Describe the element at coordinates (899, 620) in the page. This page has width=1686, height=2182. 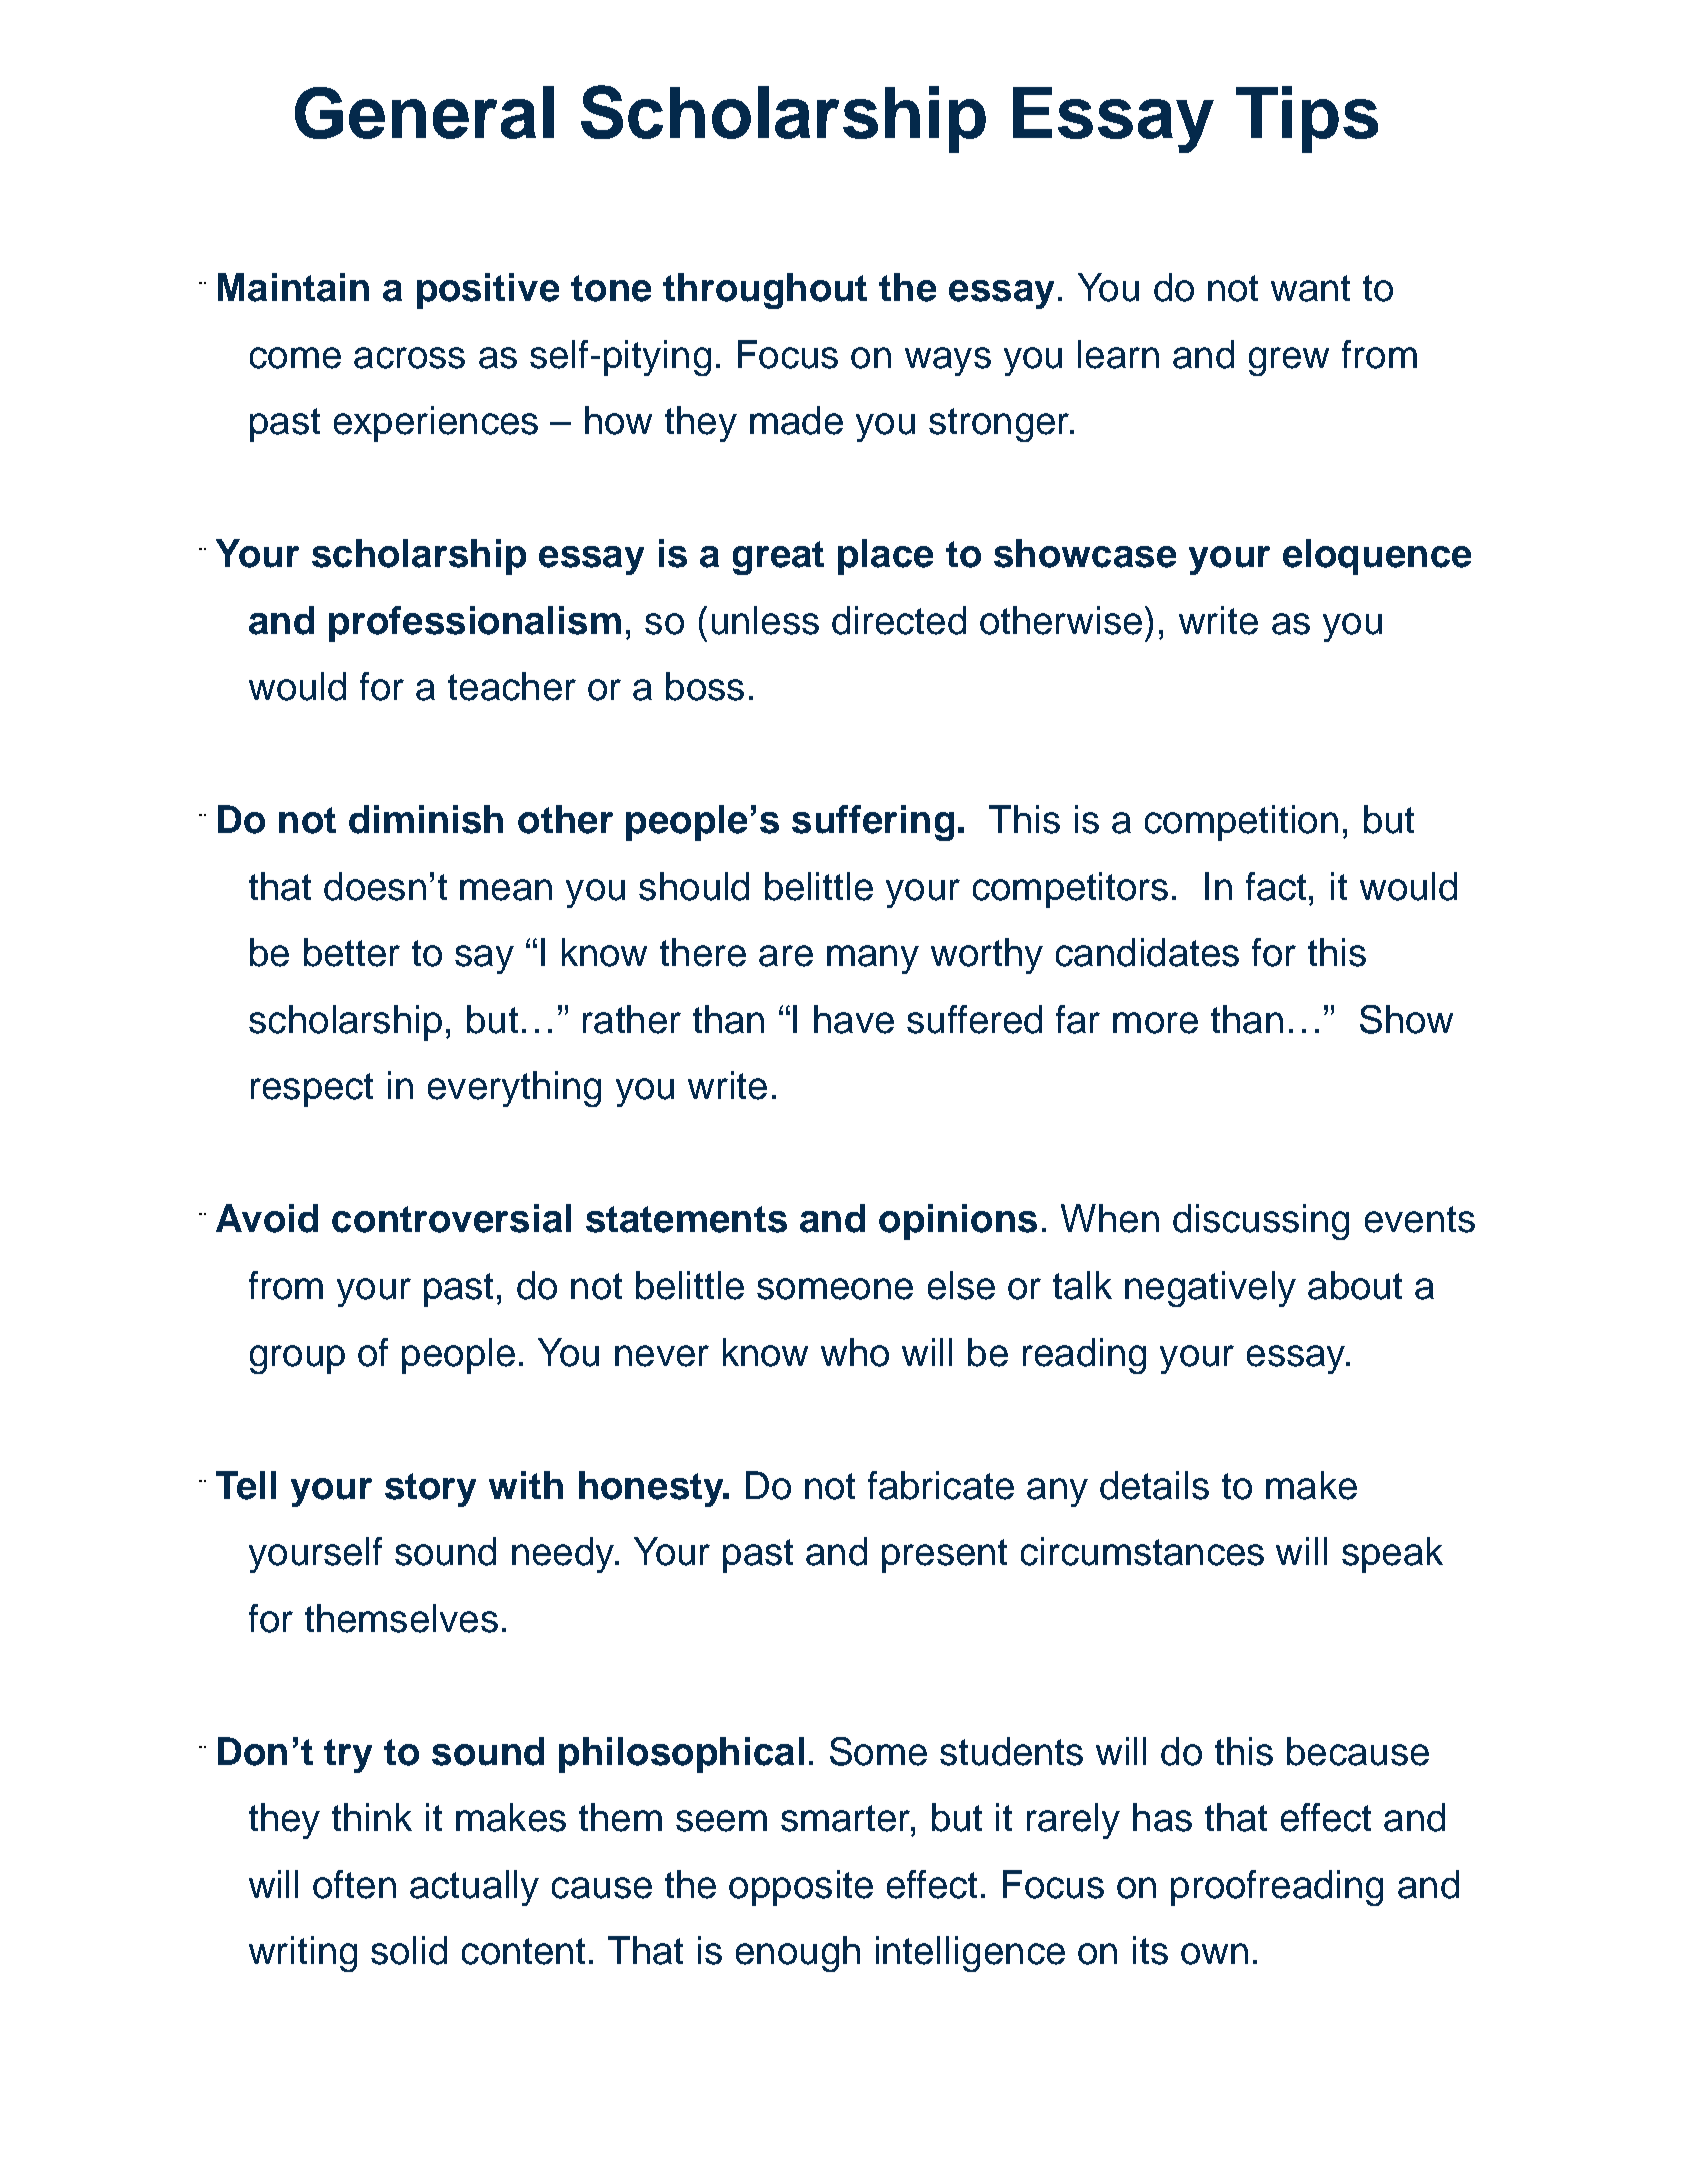
I see `directed` at that location.
